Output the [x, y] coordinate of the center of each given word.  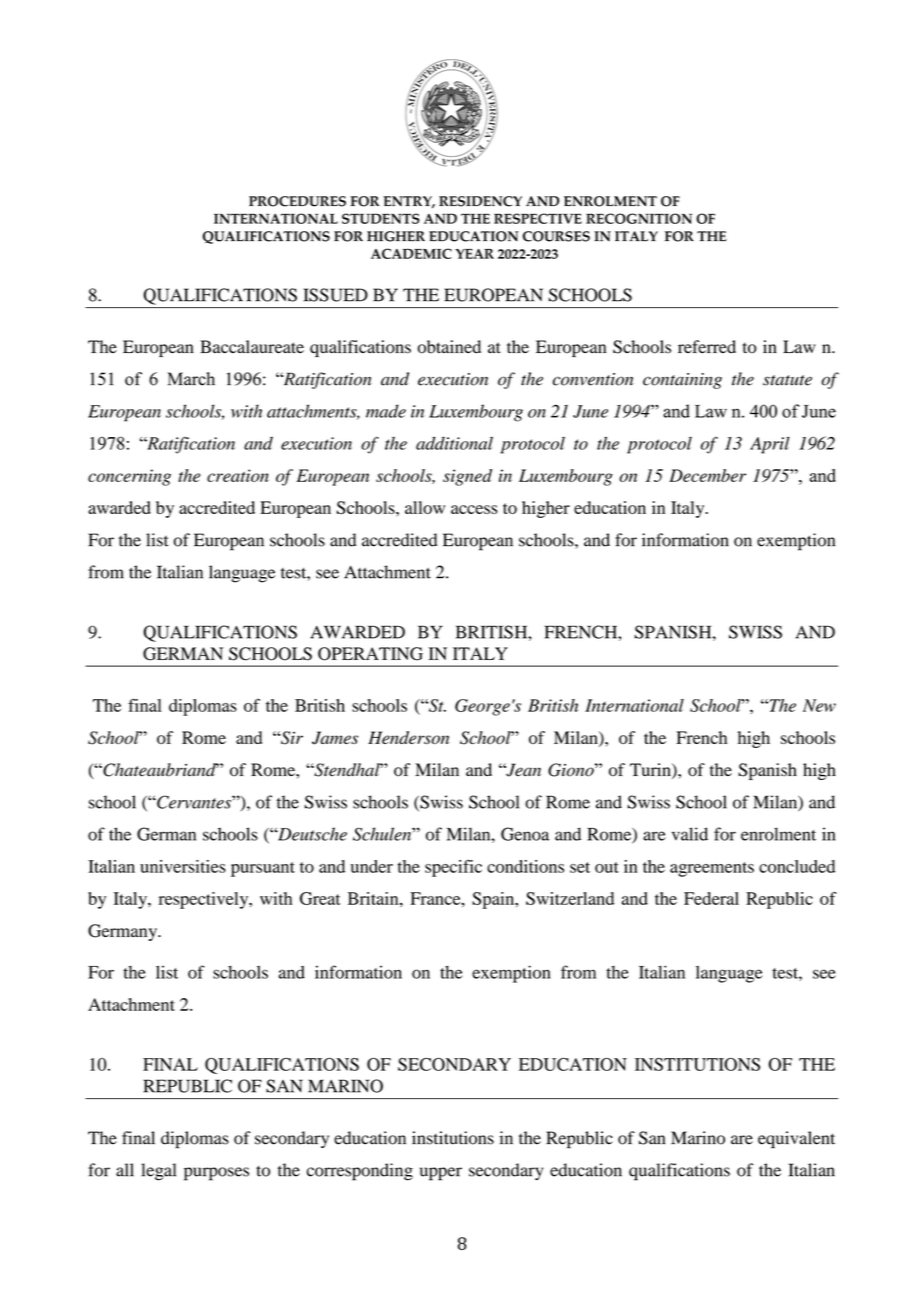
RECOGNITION [639, 218]
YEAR [474, 254]
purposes [216, 1174]
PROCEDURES [297, 201]
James [335, 738]
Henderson [408, 737]
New [819, 705]
